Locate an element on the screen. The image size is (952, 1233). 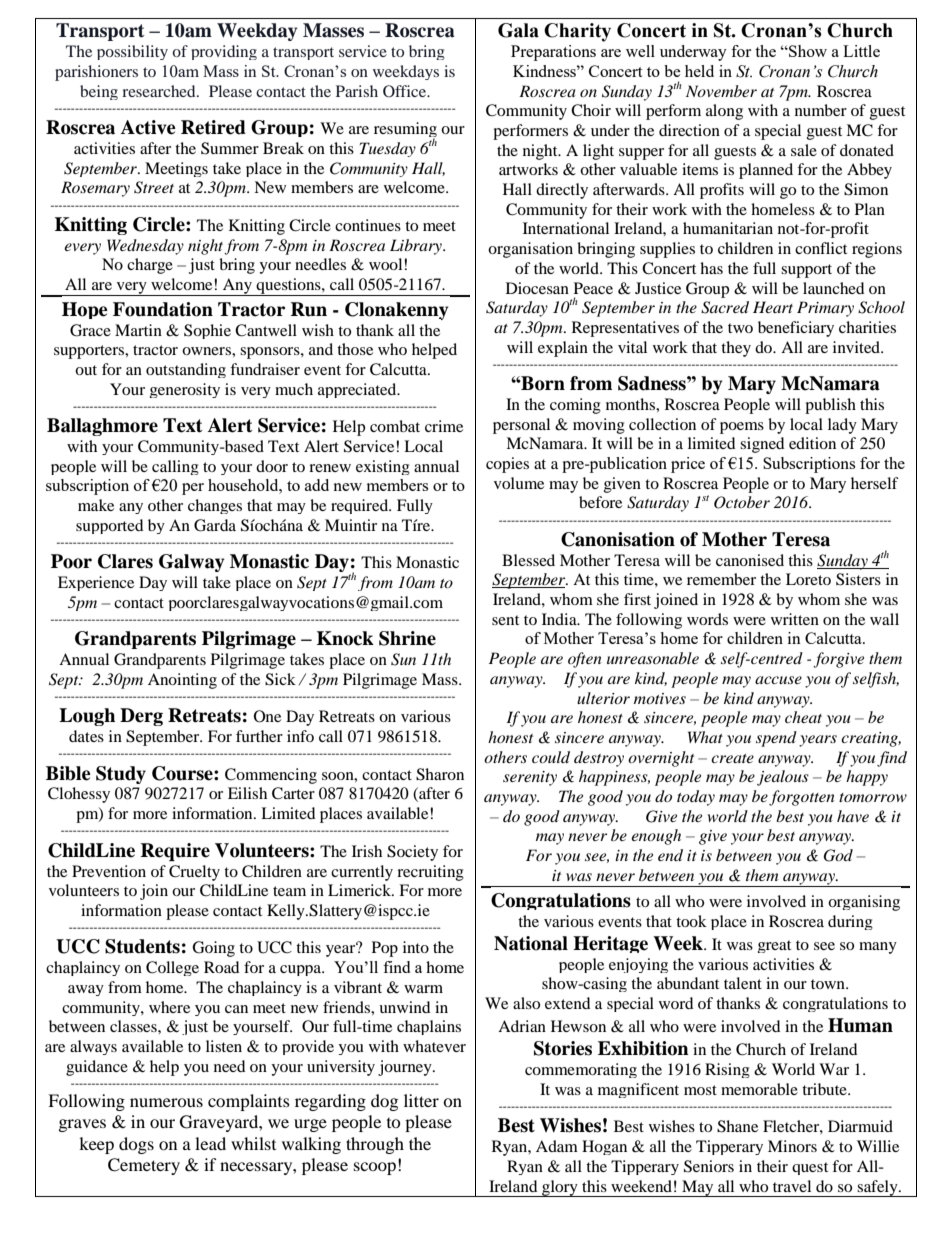
number is located at coordinates (821, 110).
